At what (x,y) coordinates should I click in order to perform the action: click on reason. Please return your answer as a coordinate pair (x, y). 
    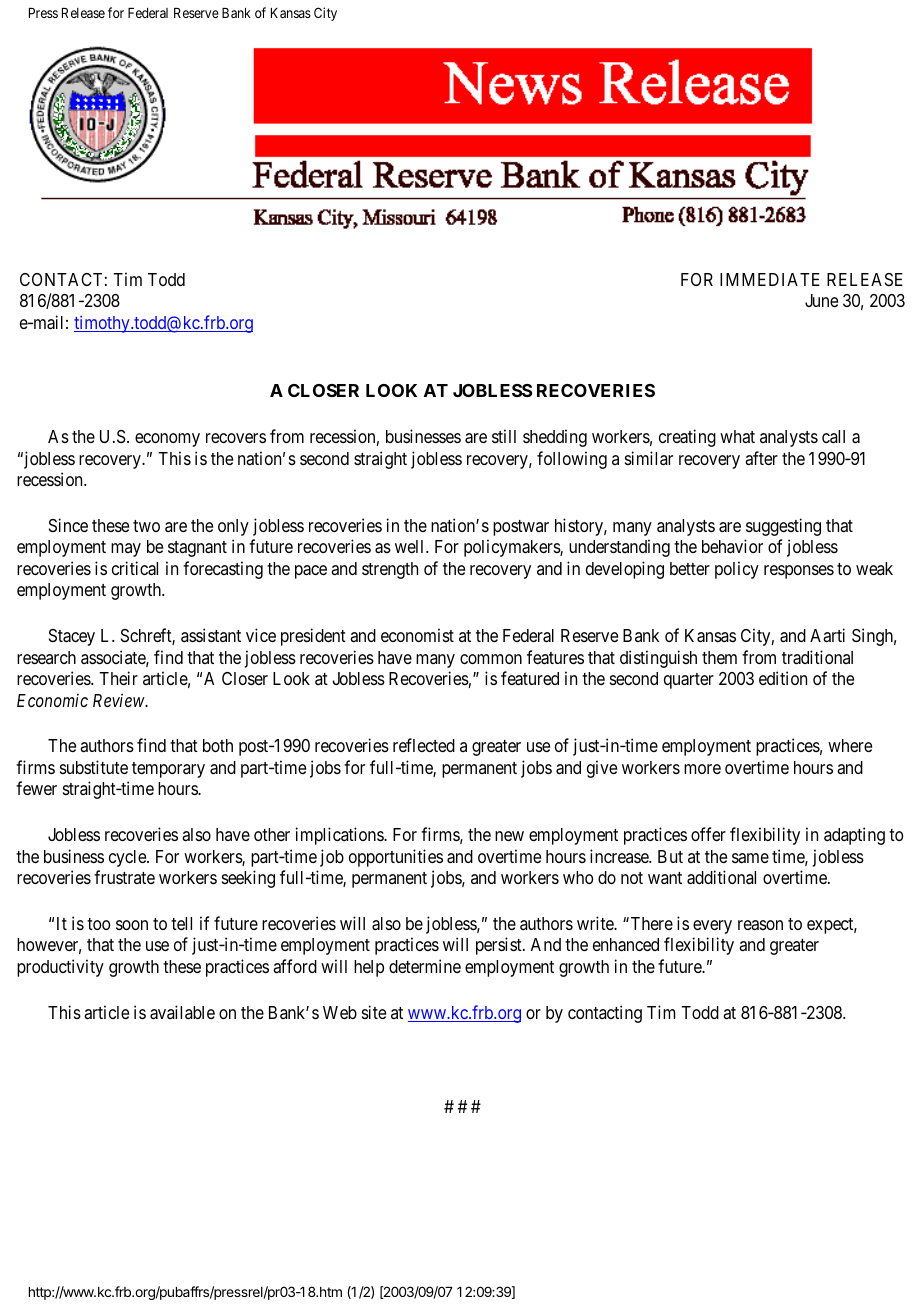
    Looking at the image, I should click on (760, 925).
